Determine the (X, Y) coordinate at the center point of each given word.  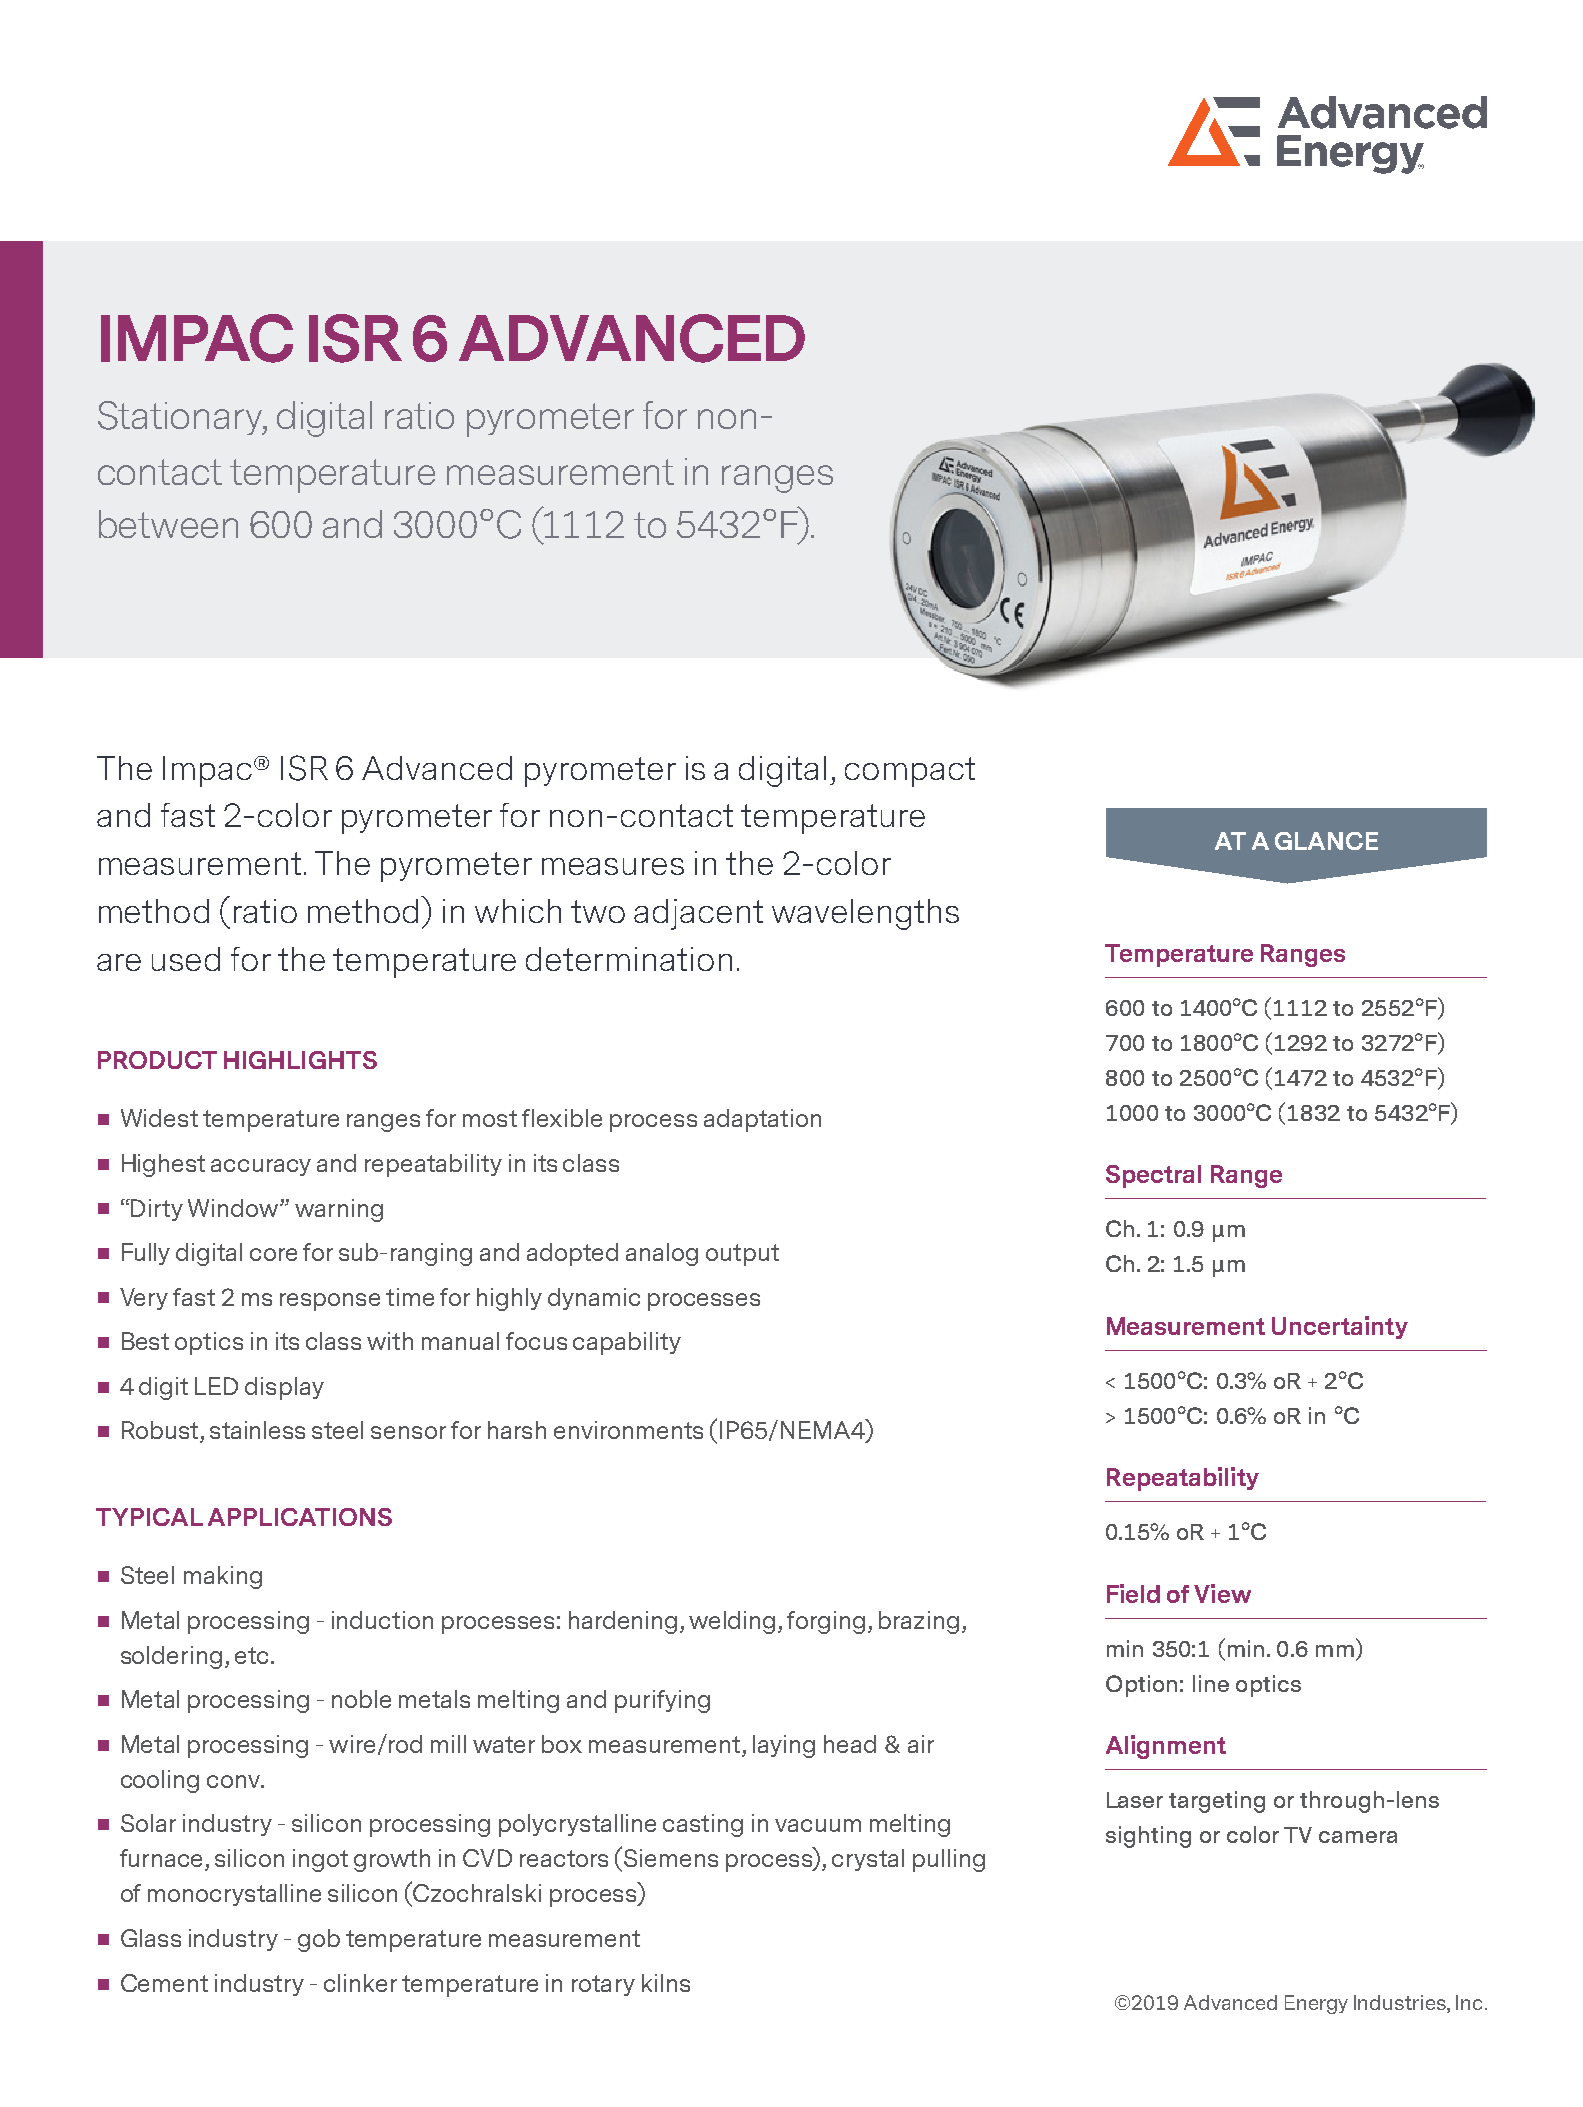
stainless (257, 1430)
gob (319, 1940)
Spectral (1153, 1176)
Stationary (181, 418)
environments (628, 1430)
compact (910, 772)
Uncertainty (1340, 1327)
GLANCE (1326, 841)
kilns (666, 1983)
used (186, 959)
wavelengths (865, 914)
